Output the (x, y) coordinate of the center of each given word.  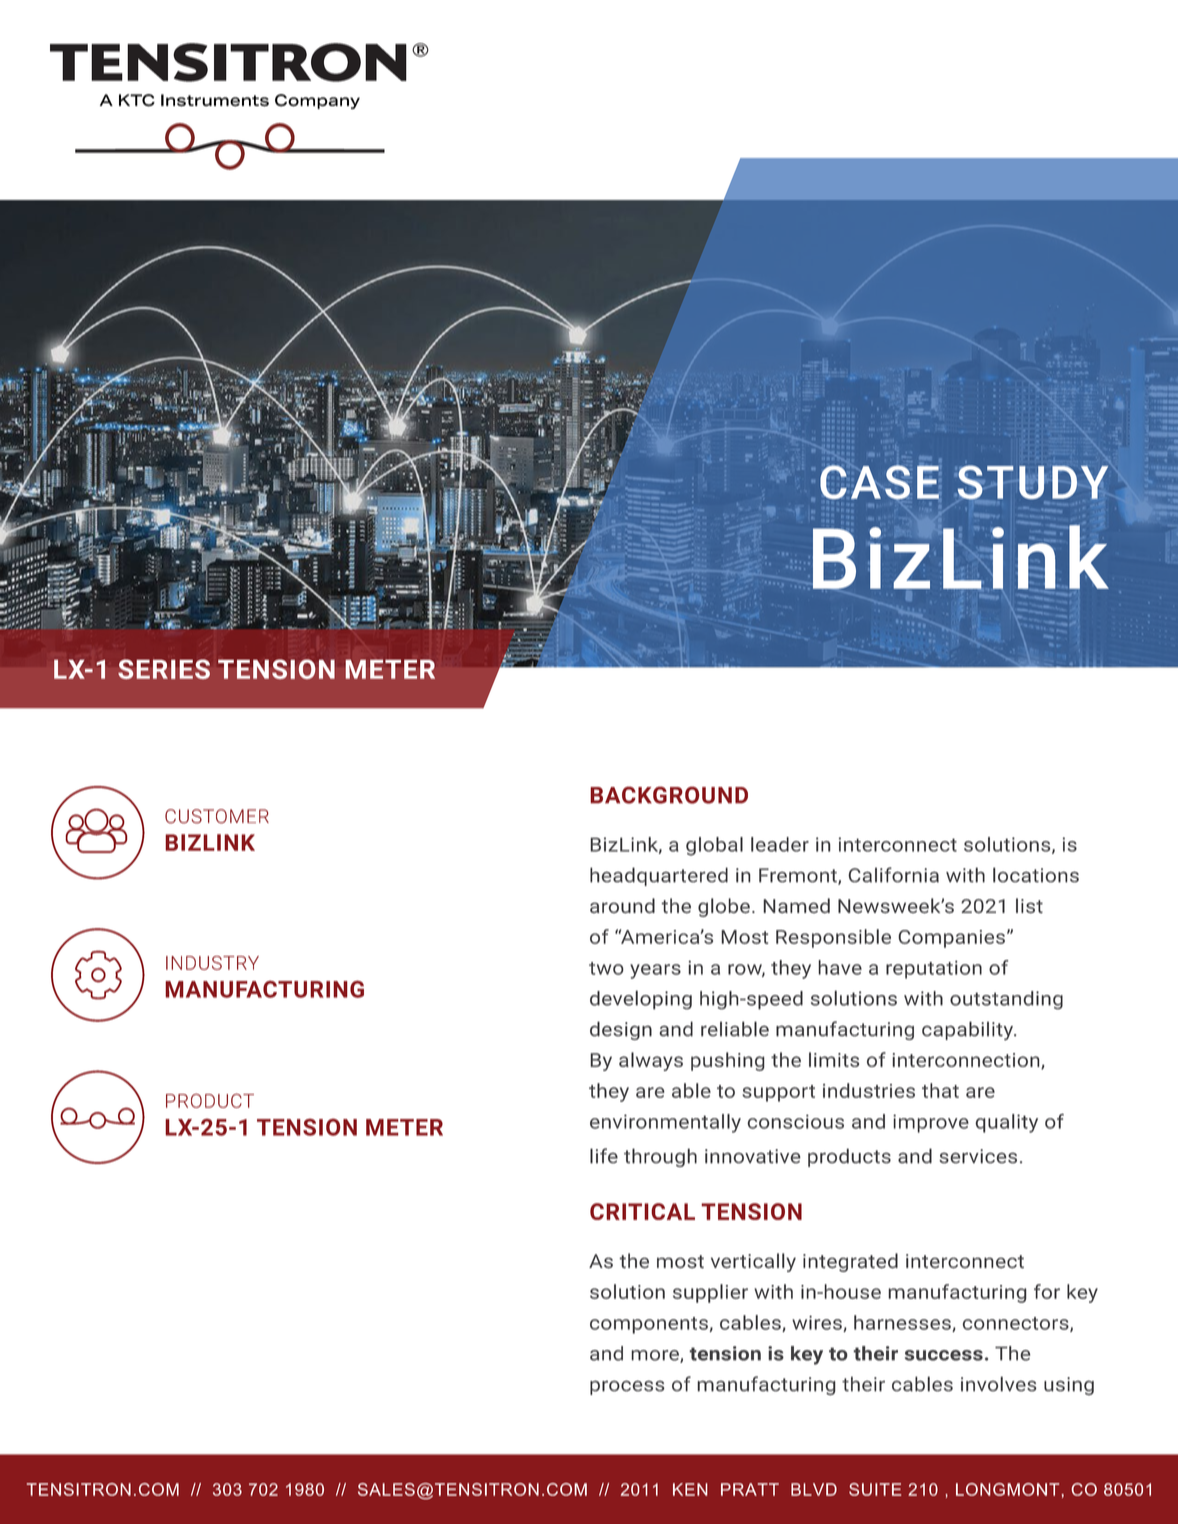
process (627, 1387)
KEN (690, 1489)
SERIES (164, 669)
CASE (879, 482)
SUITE (875, 1489)
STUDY (1033, 482)
